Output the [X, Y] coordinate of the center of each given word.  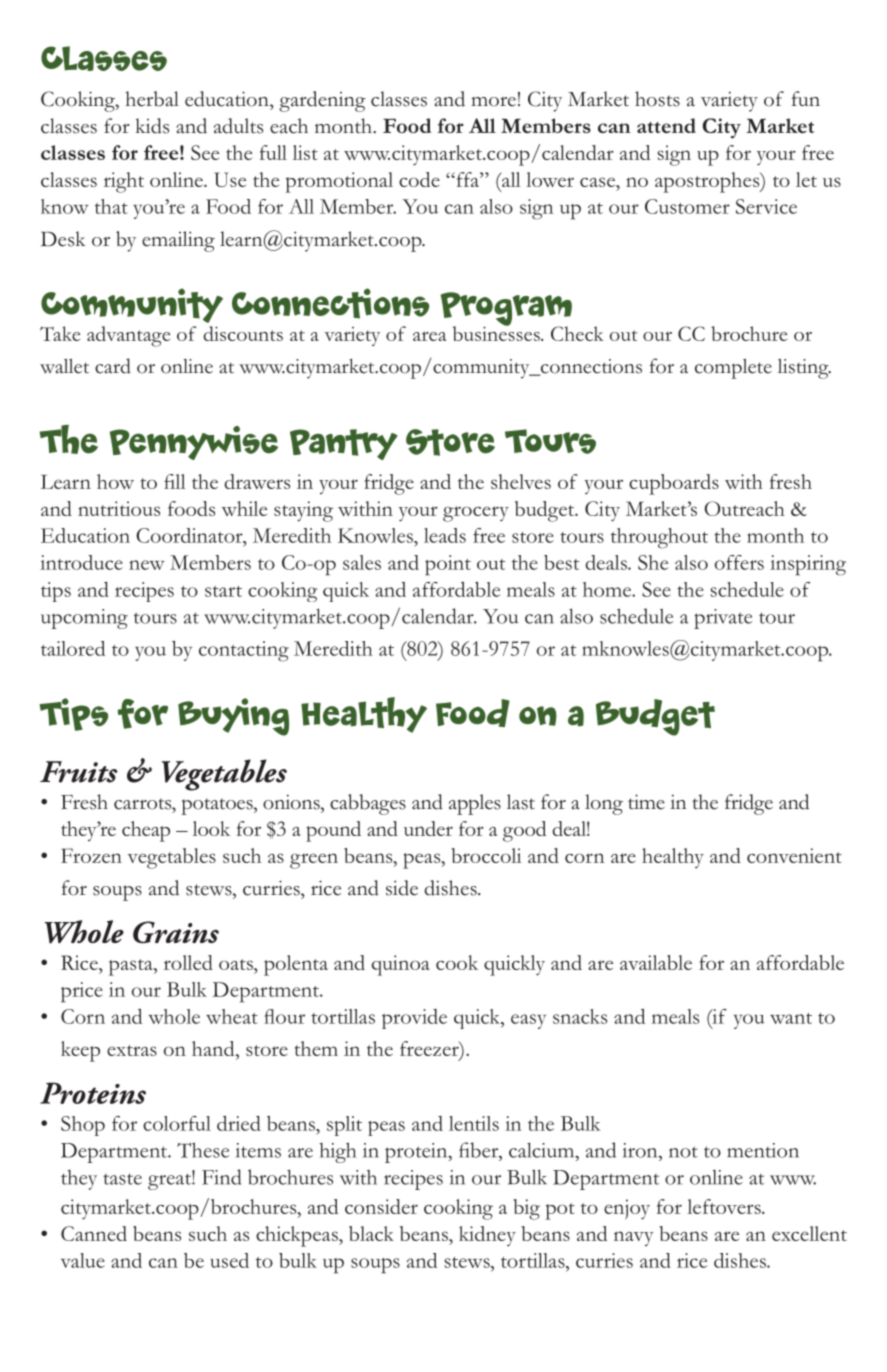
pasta [132, 967]
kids [152, 126]
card [113, 366]
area [430, 336]
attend [666, 125]
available [656, 962]
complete [733, 369]
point [448, 565]
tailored [73, 648]
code [419, 179]
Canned [94, 1233]
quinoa [401, 965]
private [723, 619]
